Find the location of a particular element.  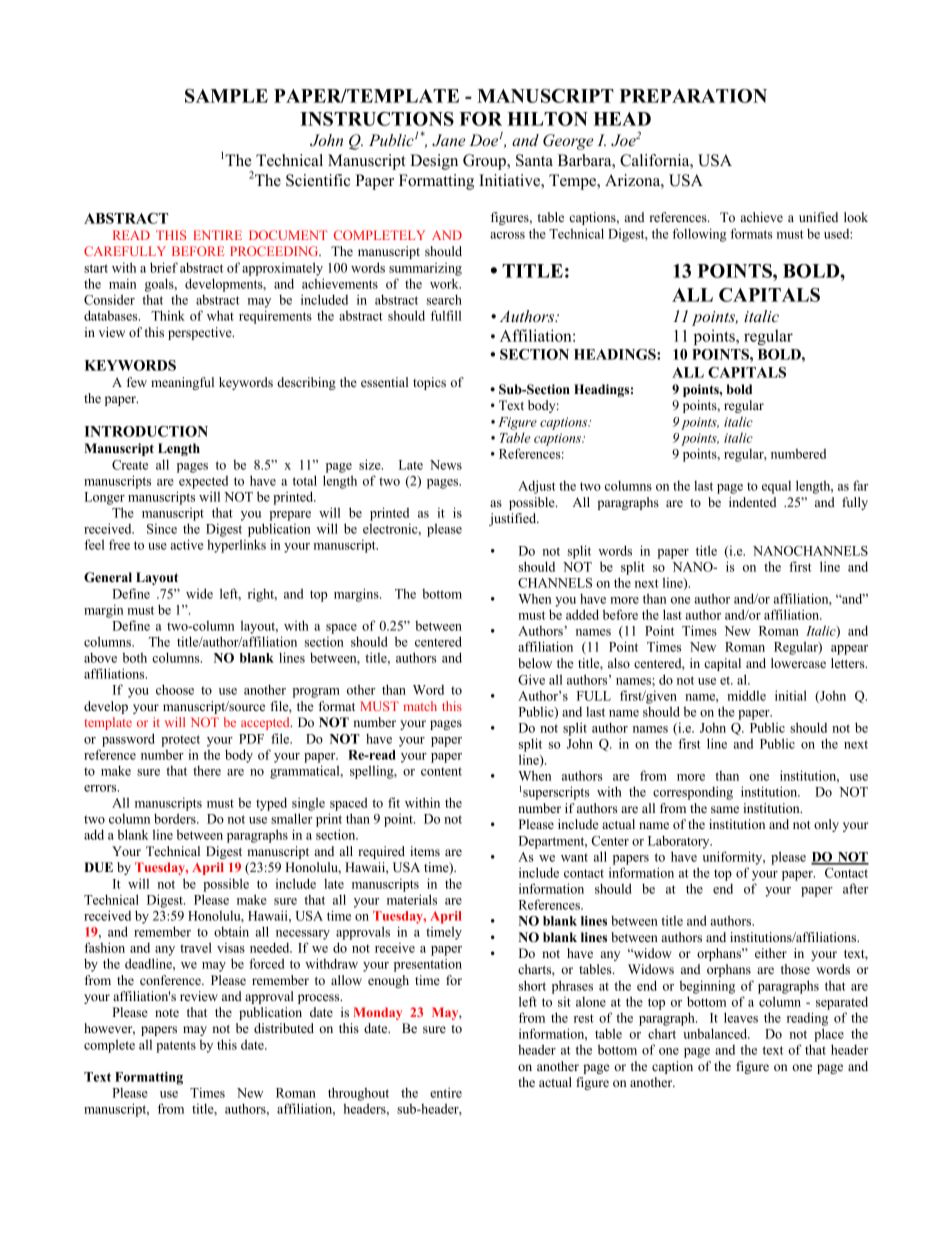

Jane is located at coordinates (449, 140).
